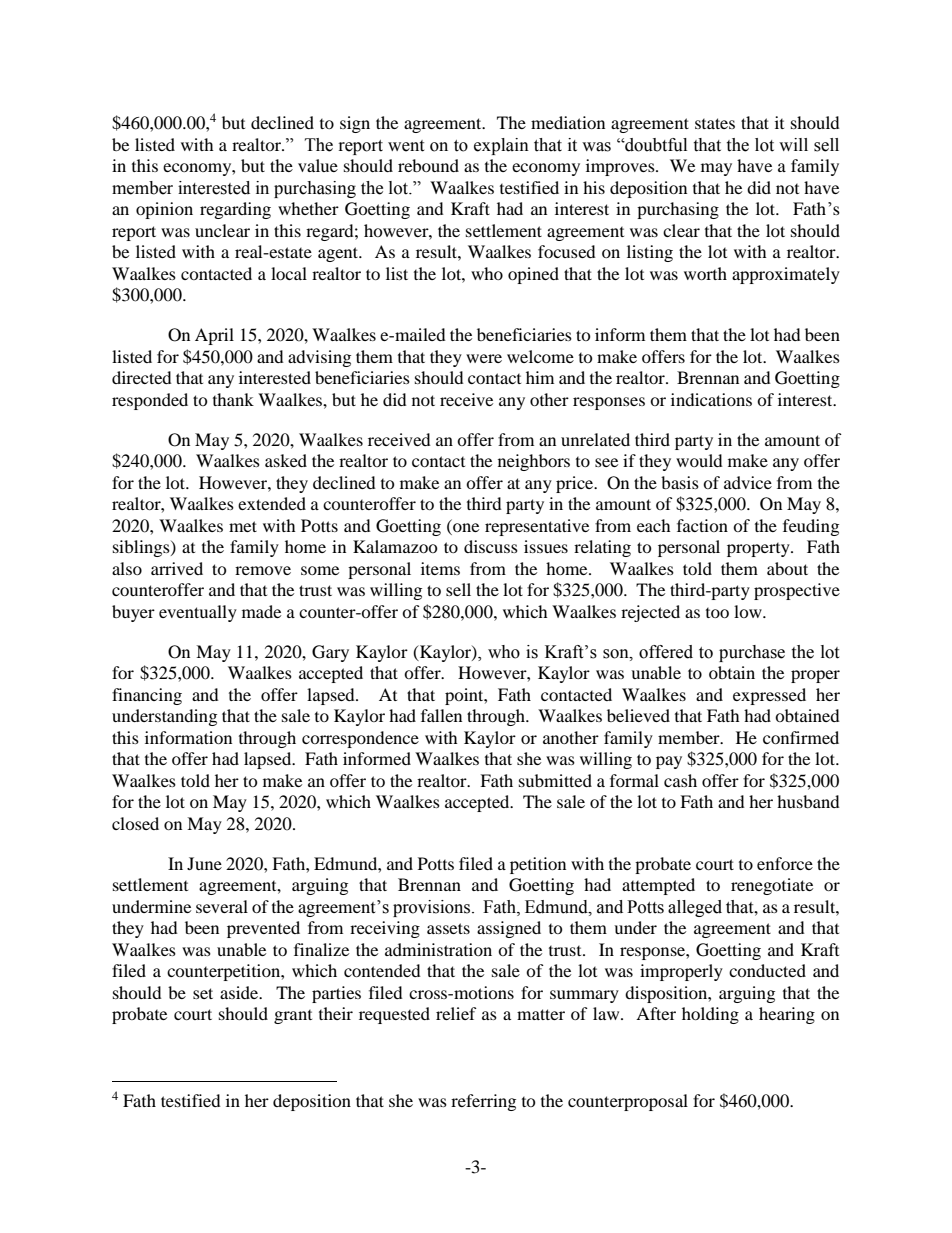  I want to click on holding, so click(710, 1015).
